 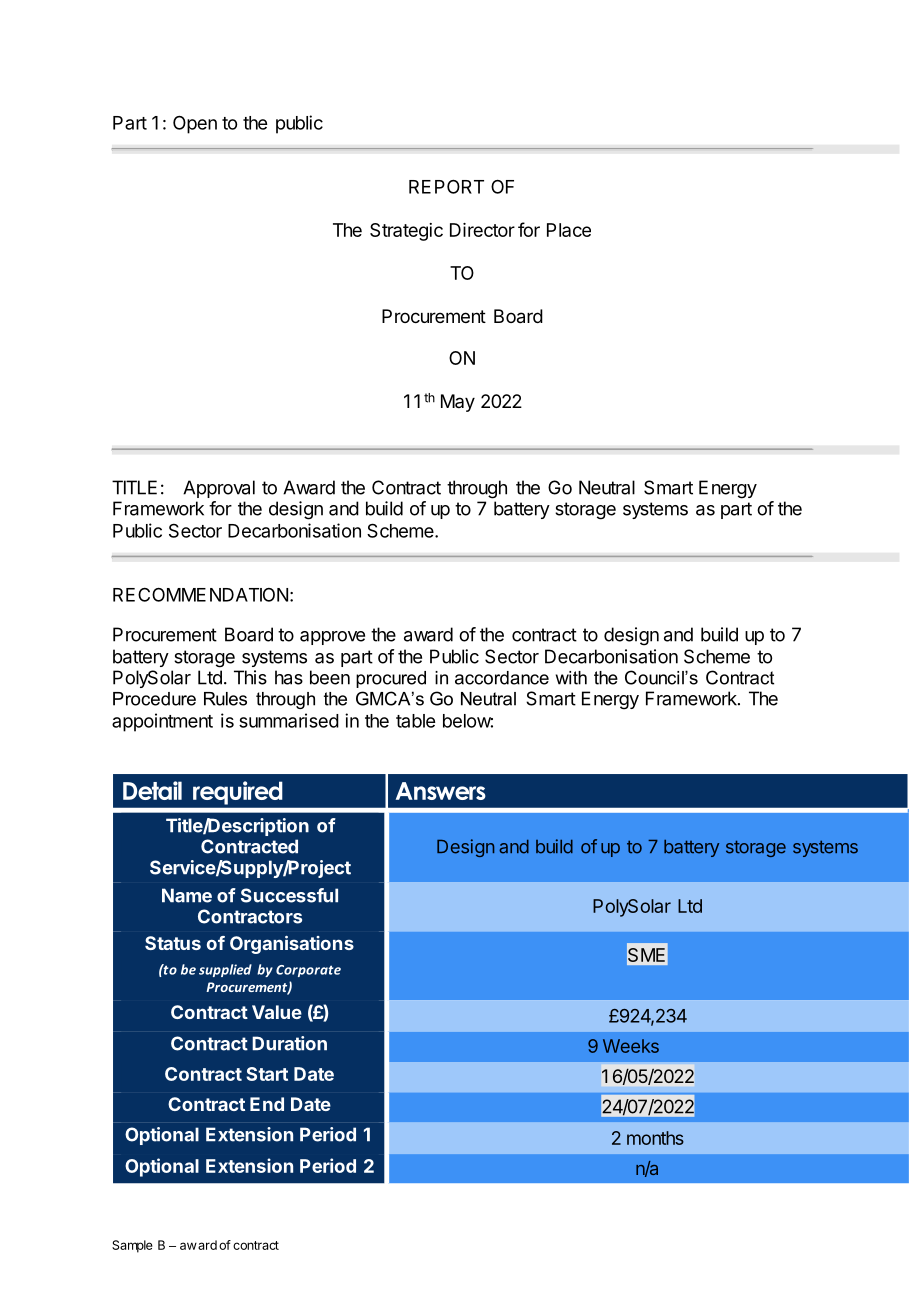 I want to click on Start, so click(x=267, y=1074).
